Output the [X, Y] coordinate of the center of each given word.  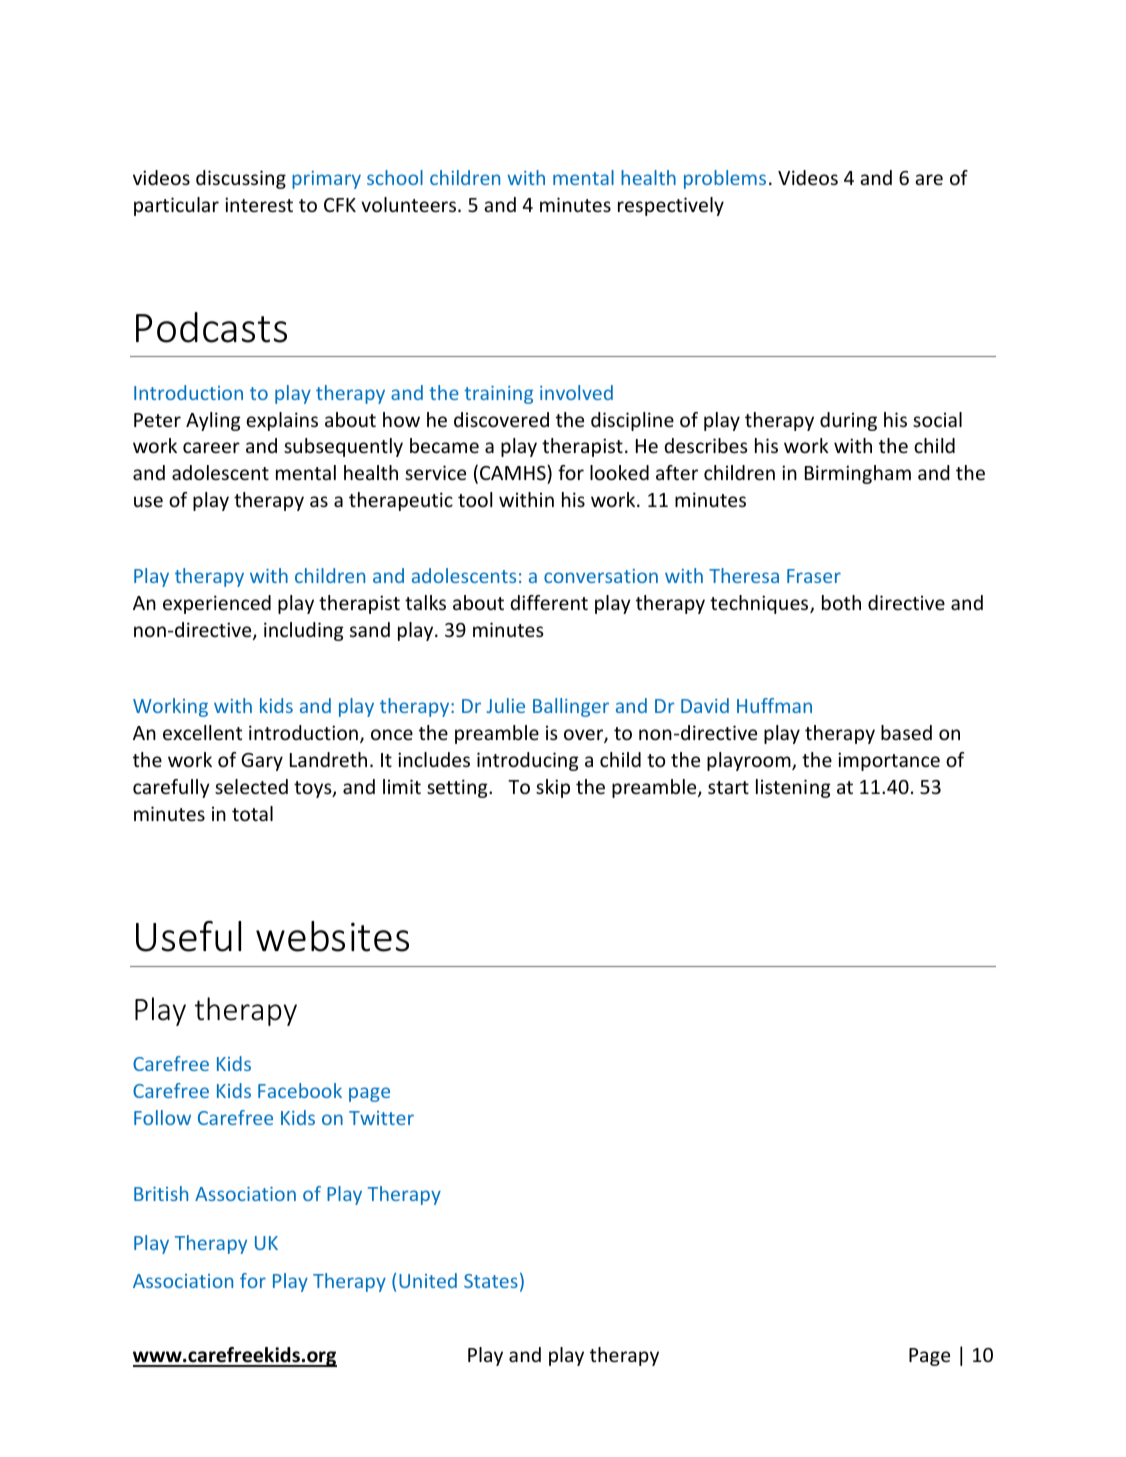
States [491, 1281]
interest [259, 204]
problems [725, 179]
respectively [671, 206]
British [161, 1193]
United [428, 1280]
